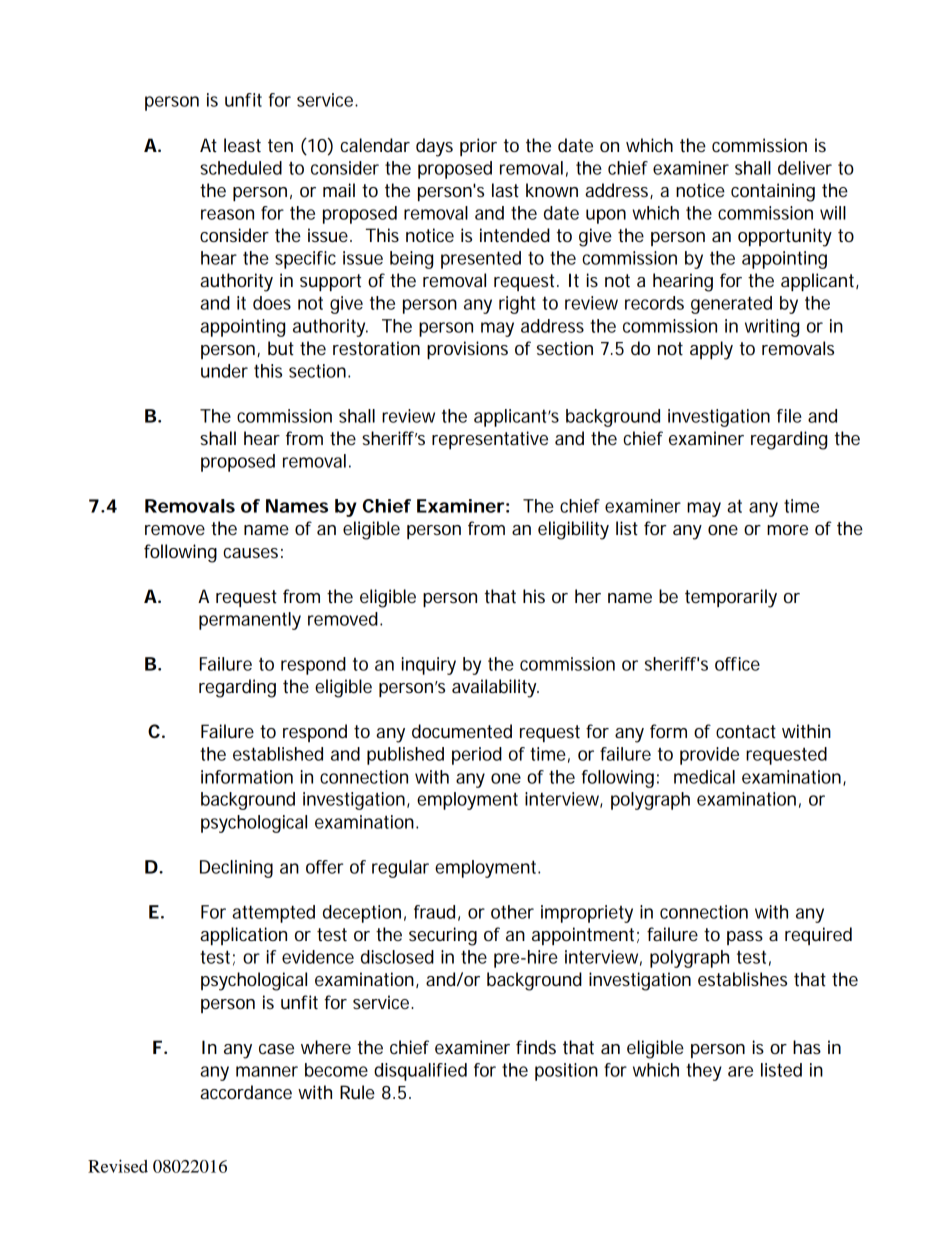 This screenshot has width=952, height=1233. What do you see at coordinates (246, 1092) in the screenshot?
I see `accordance` at bounding box center [246, 1092].
